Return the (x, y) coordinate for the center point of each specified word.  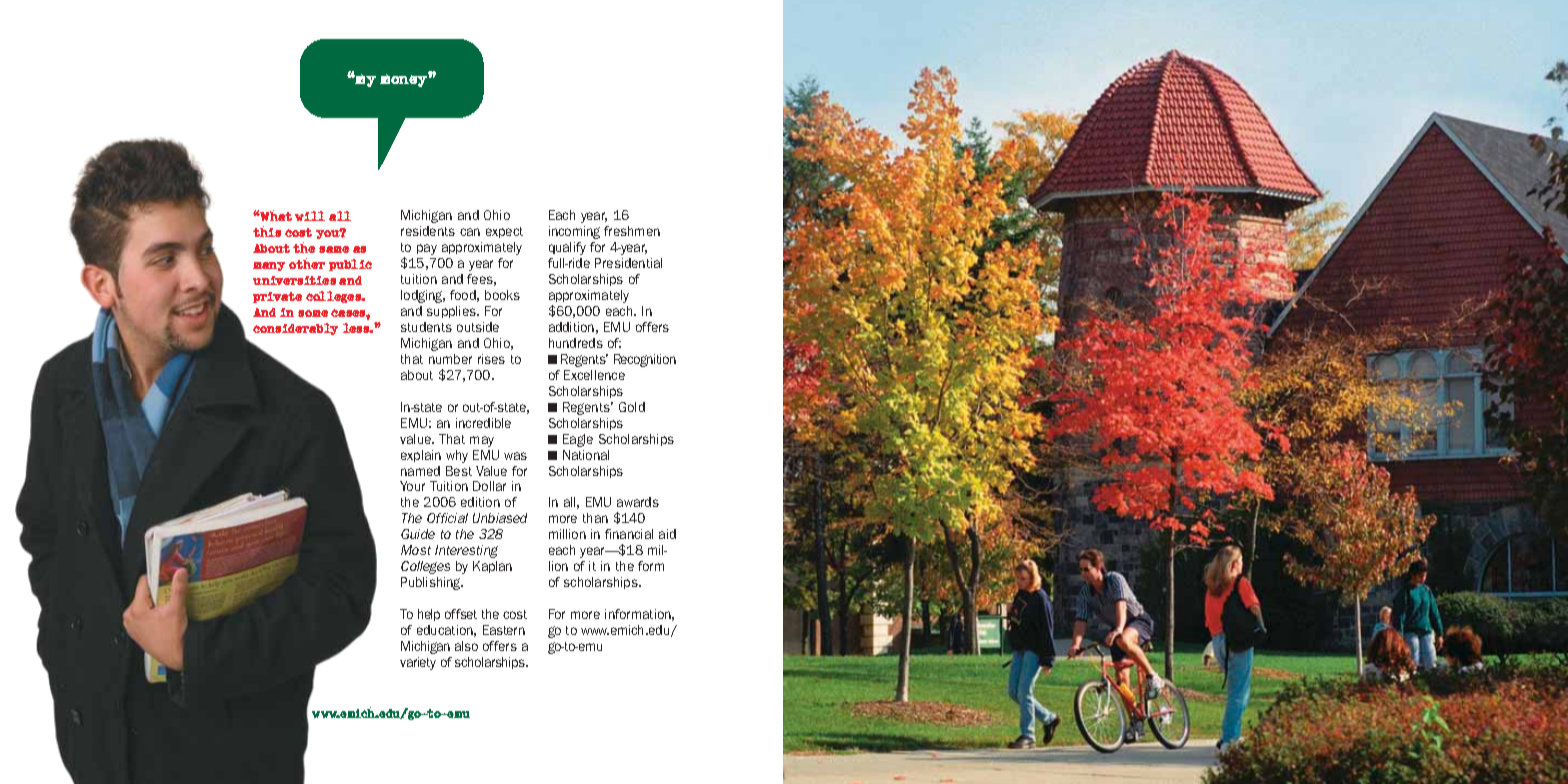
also (466, 646)
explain (421, 456)
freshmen (632, 231)
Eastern (504, 630)
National (586, 455)
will (310, 216)
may (482, 441)
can (470, 232)
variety (418, 663)
